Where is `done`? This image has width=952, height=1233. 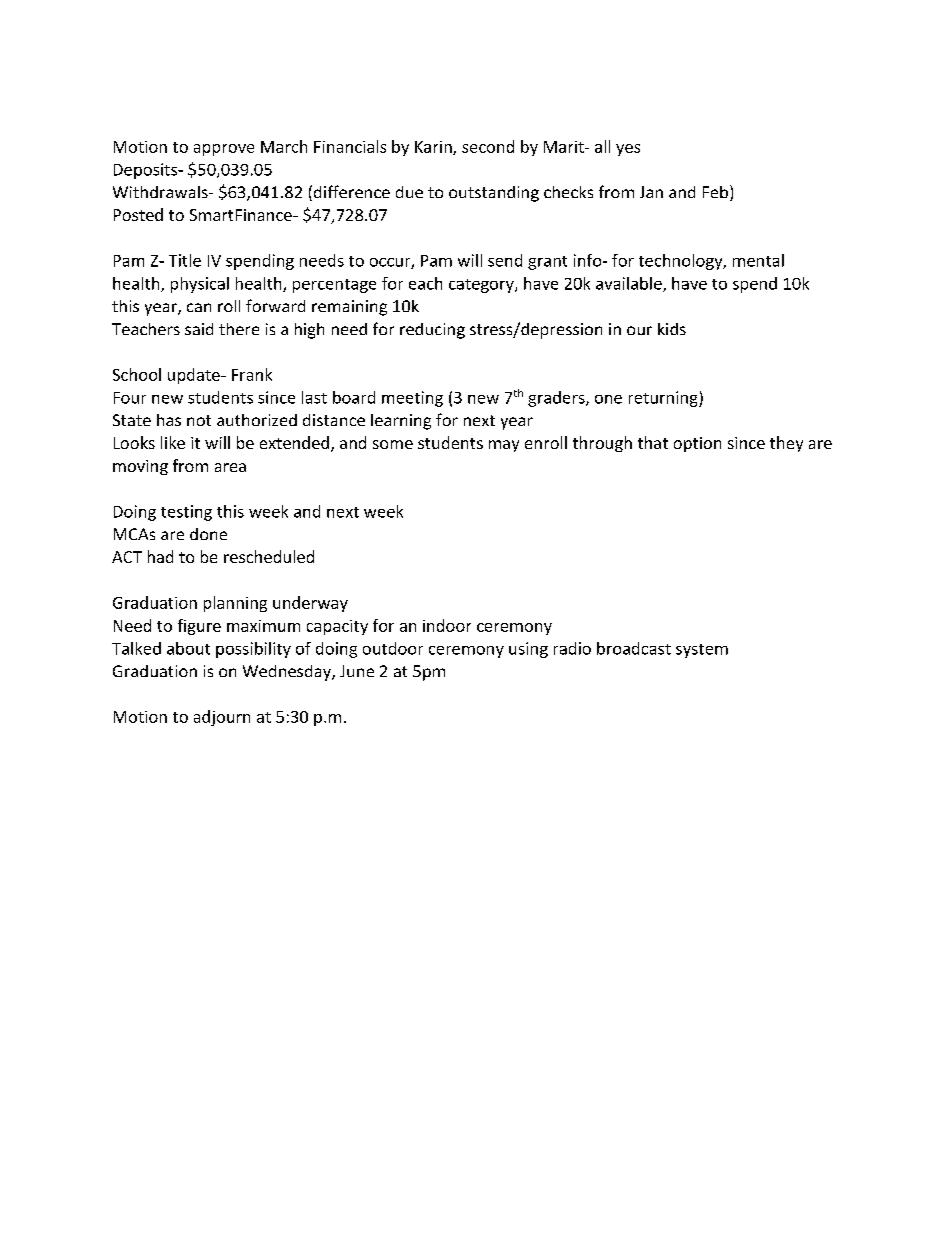 done is located at coordinates (208, 534).
